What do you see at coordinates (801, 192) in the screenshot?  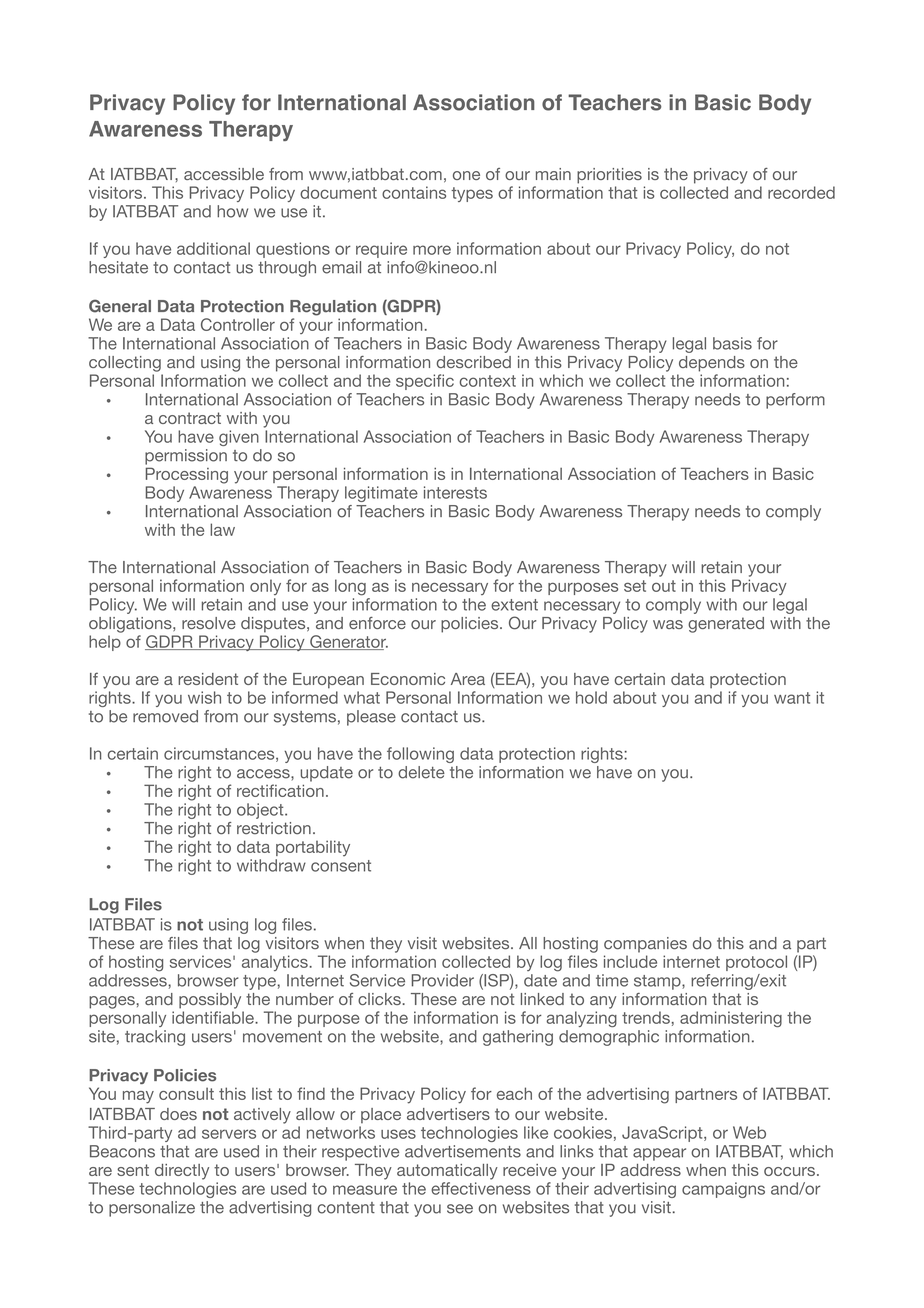 I see `recorded` at bounding box center [801, 192].
